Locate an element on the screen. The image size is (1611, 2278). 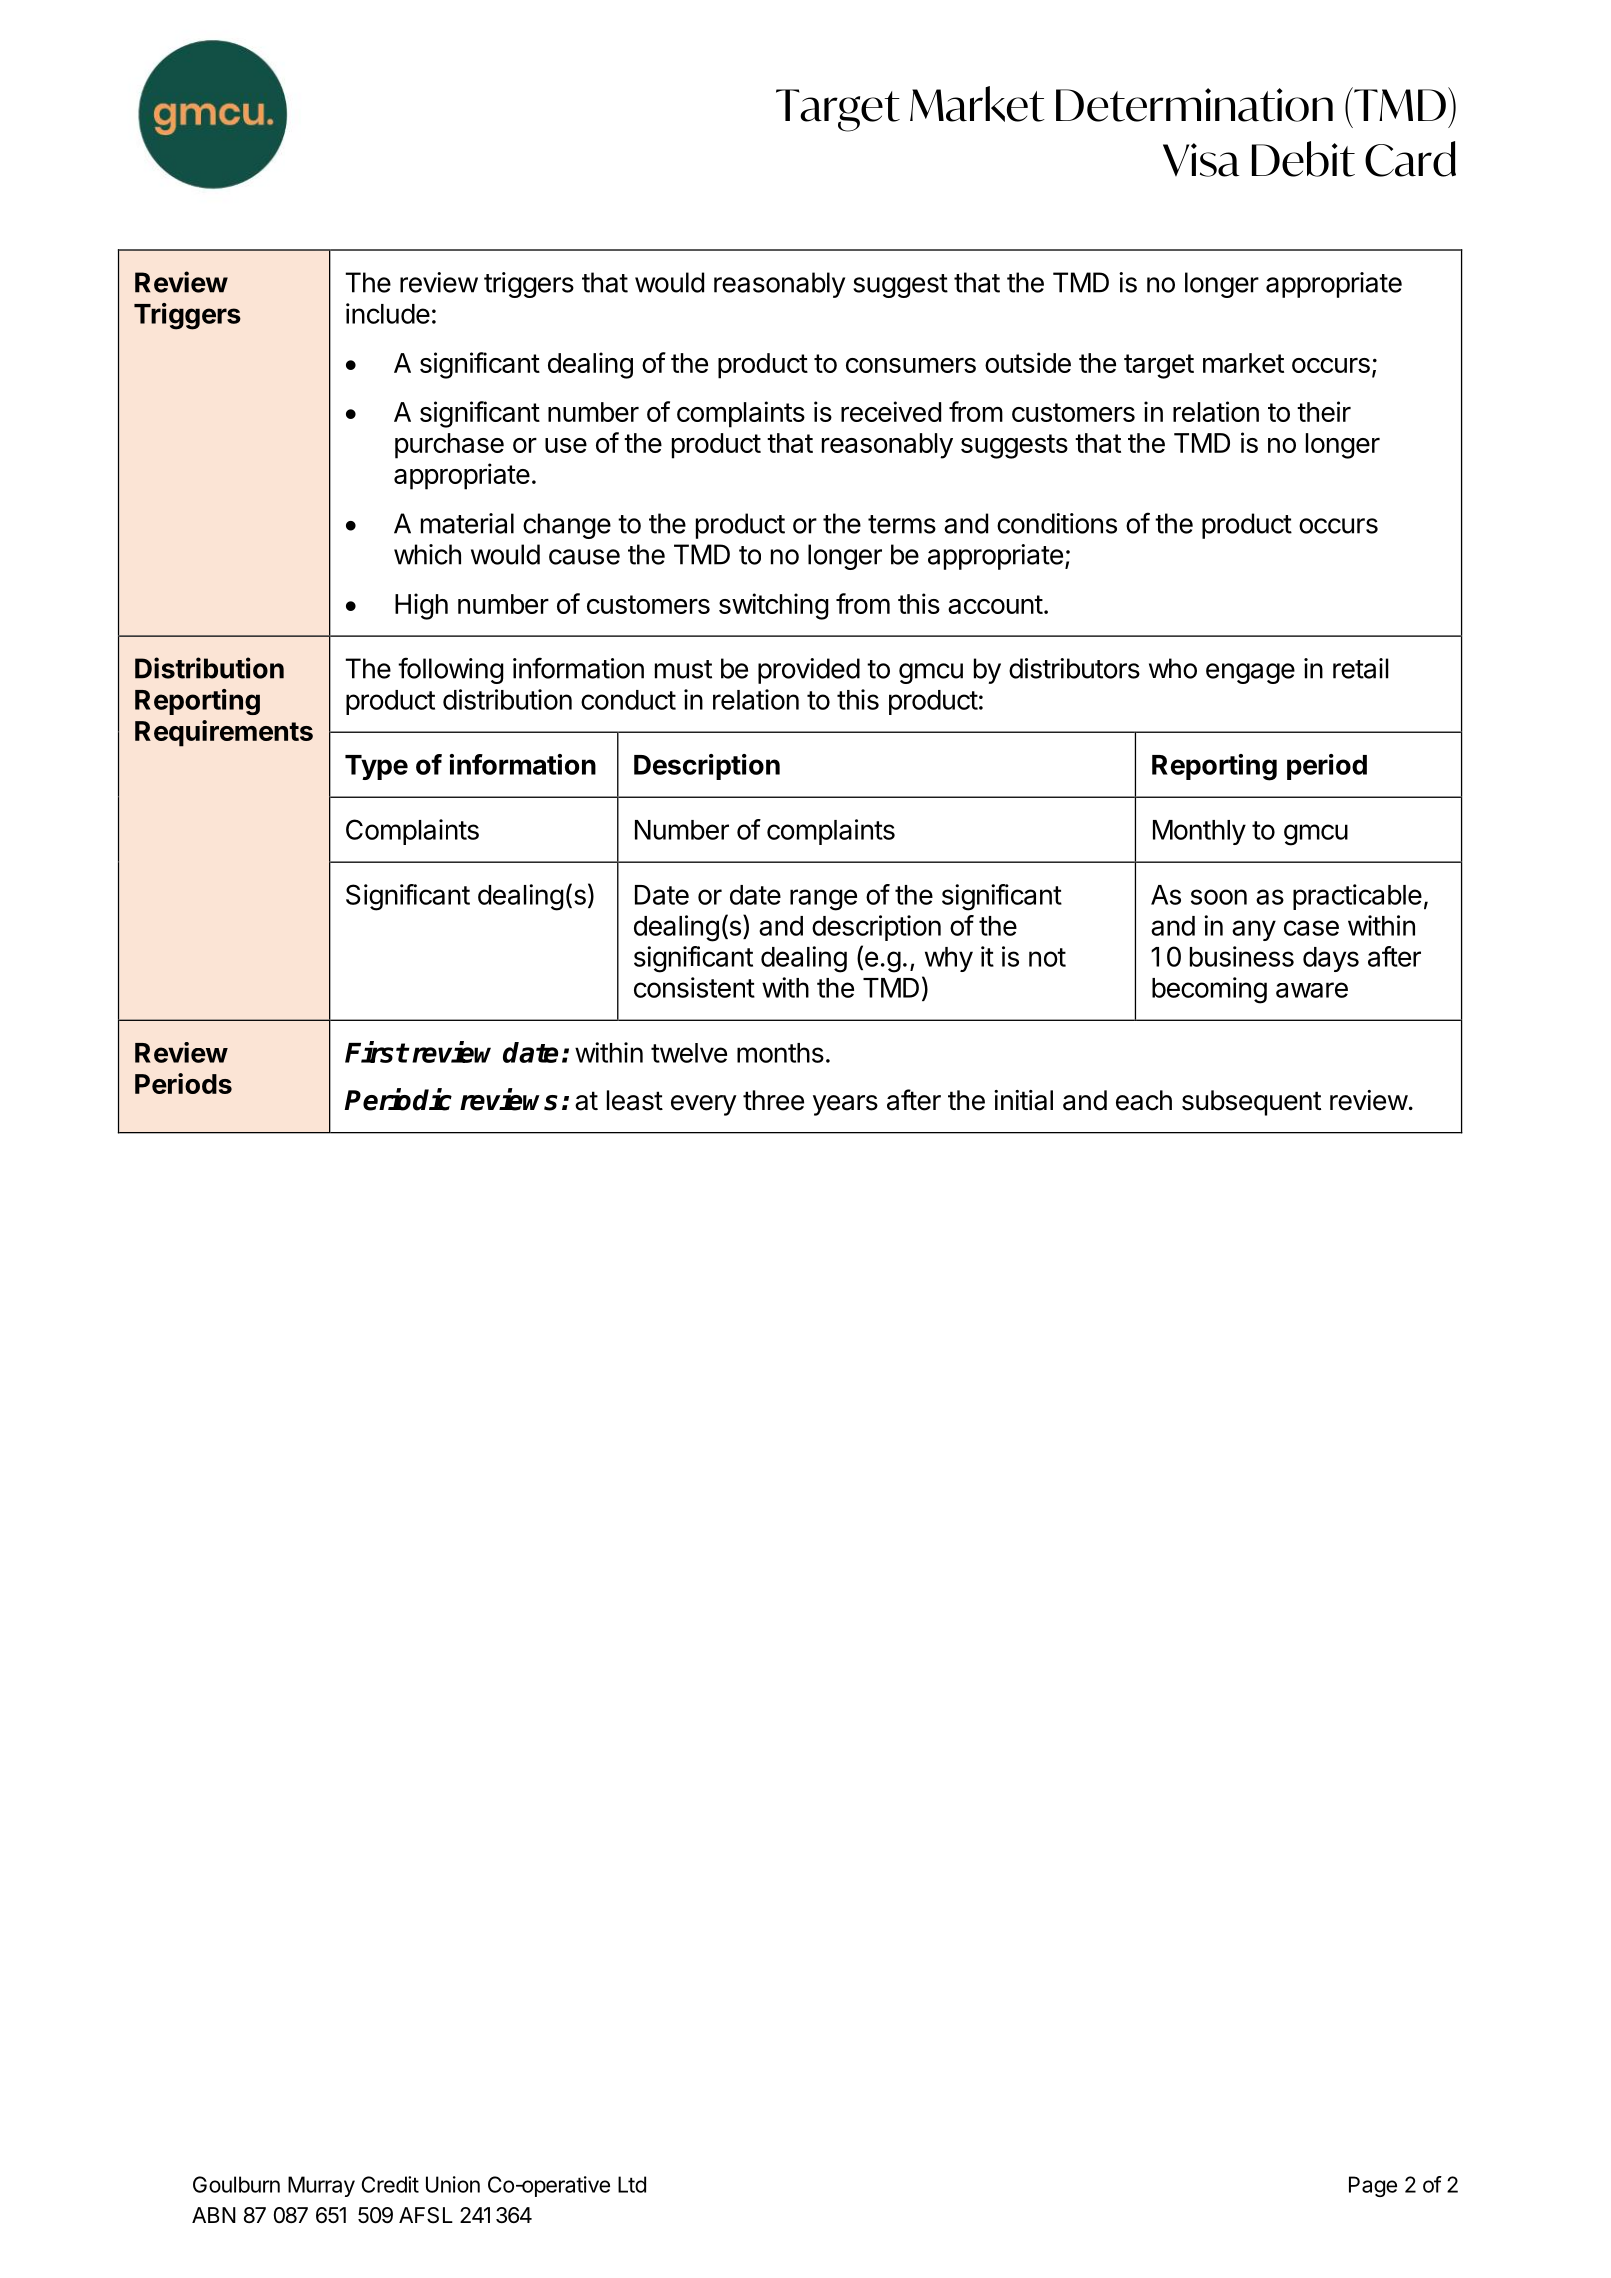
years is located at coordinates (845, 1105).
